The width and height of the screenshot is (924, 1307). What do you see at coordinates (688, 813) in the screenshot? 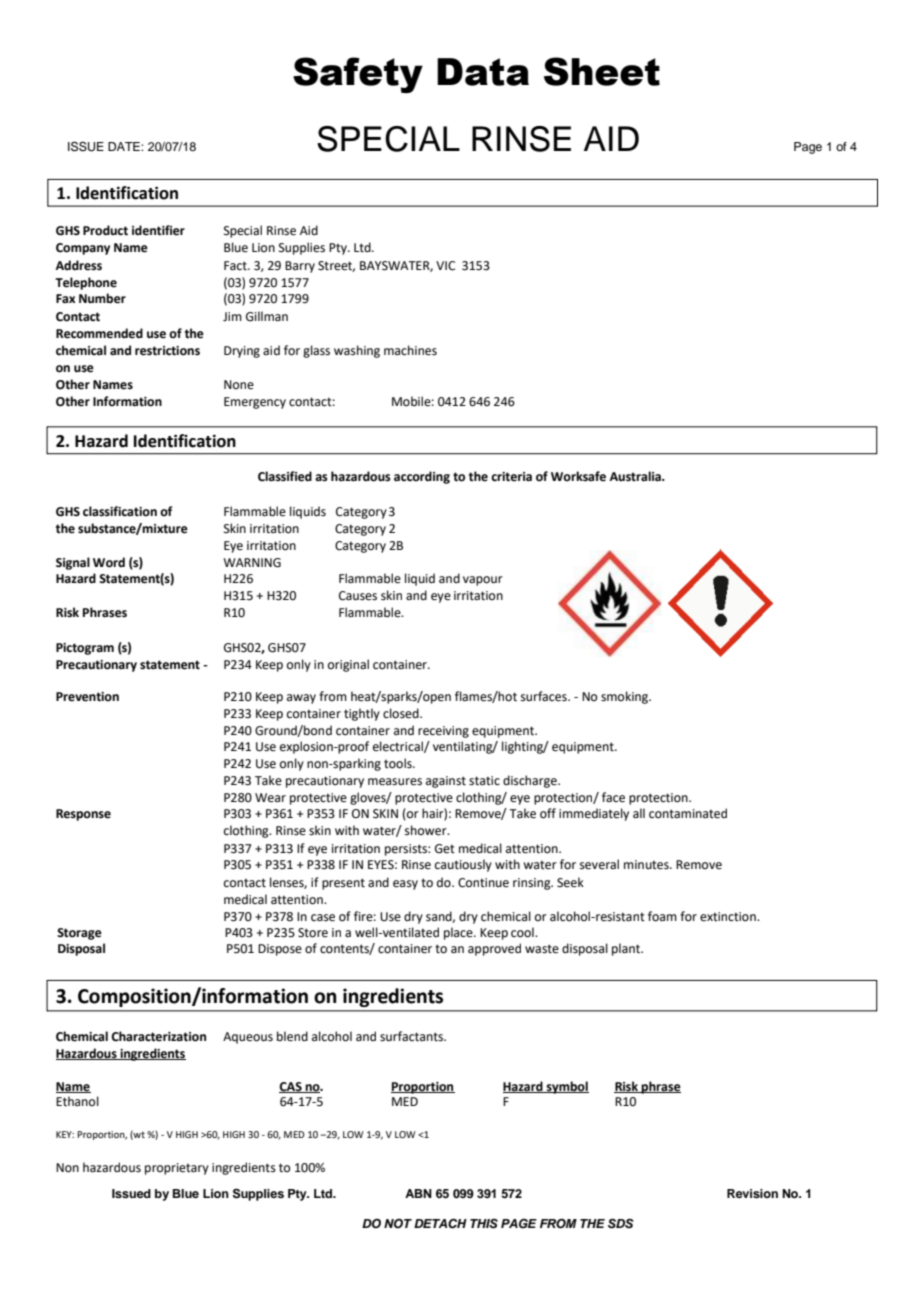
I see `contaminated` at bounding box center [688, 813].
